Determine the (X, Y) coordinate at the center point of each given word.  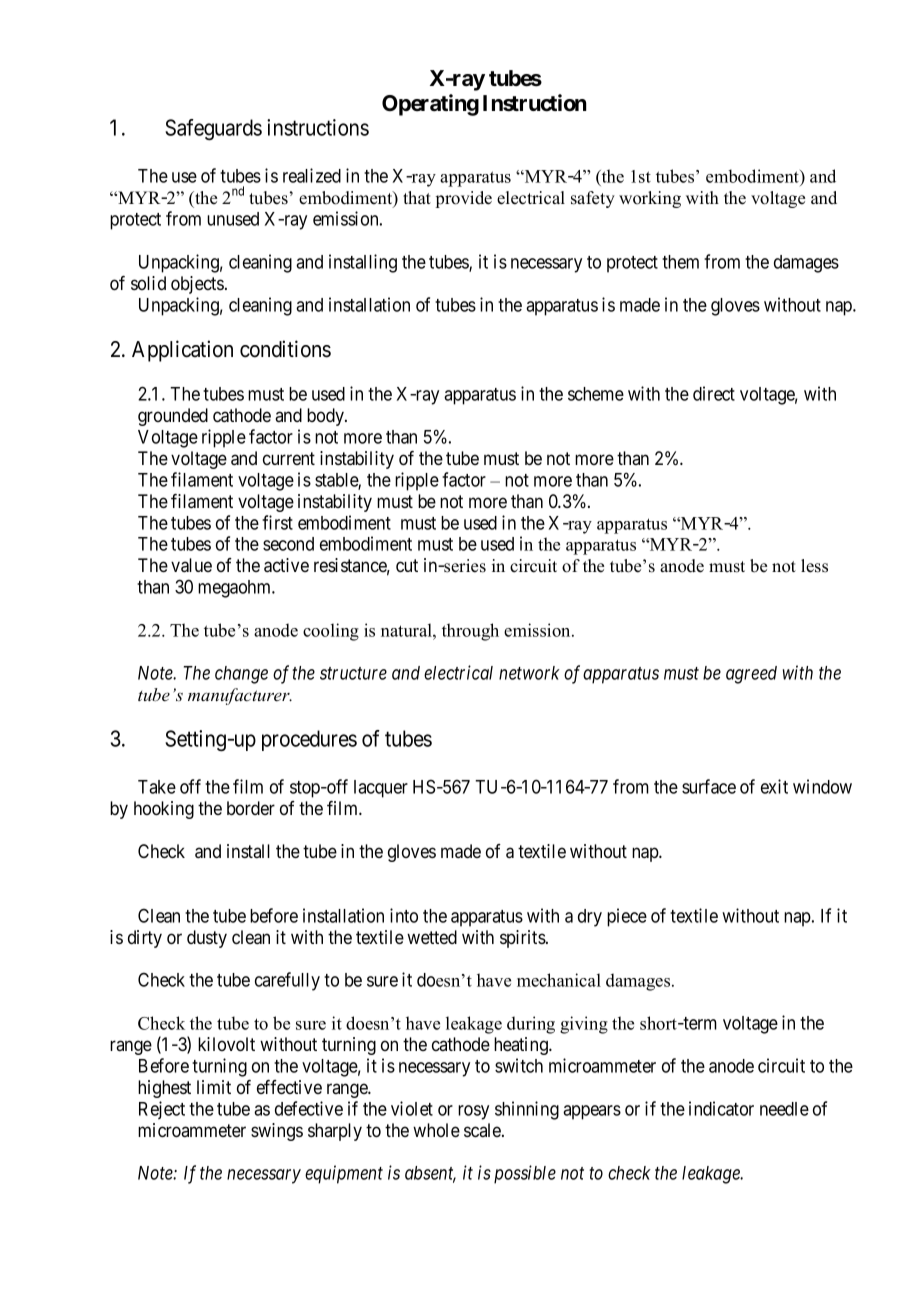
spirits (523, 939)
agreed (751, 675)
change (241, 675)
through (470, 632)
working (650, 199)
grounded (173, 417)
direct (714, 393)
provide (464, 199)
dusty (207, 939)
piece (627, 917)
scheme (596, 394)
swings (277, 1132)
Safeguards (213, 129)
